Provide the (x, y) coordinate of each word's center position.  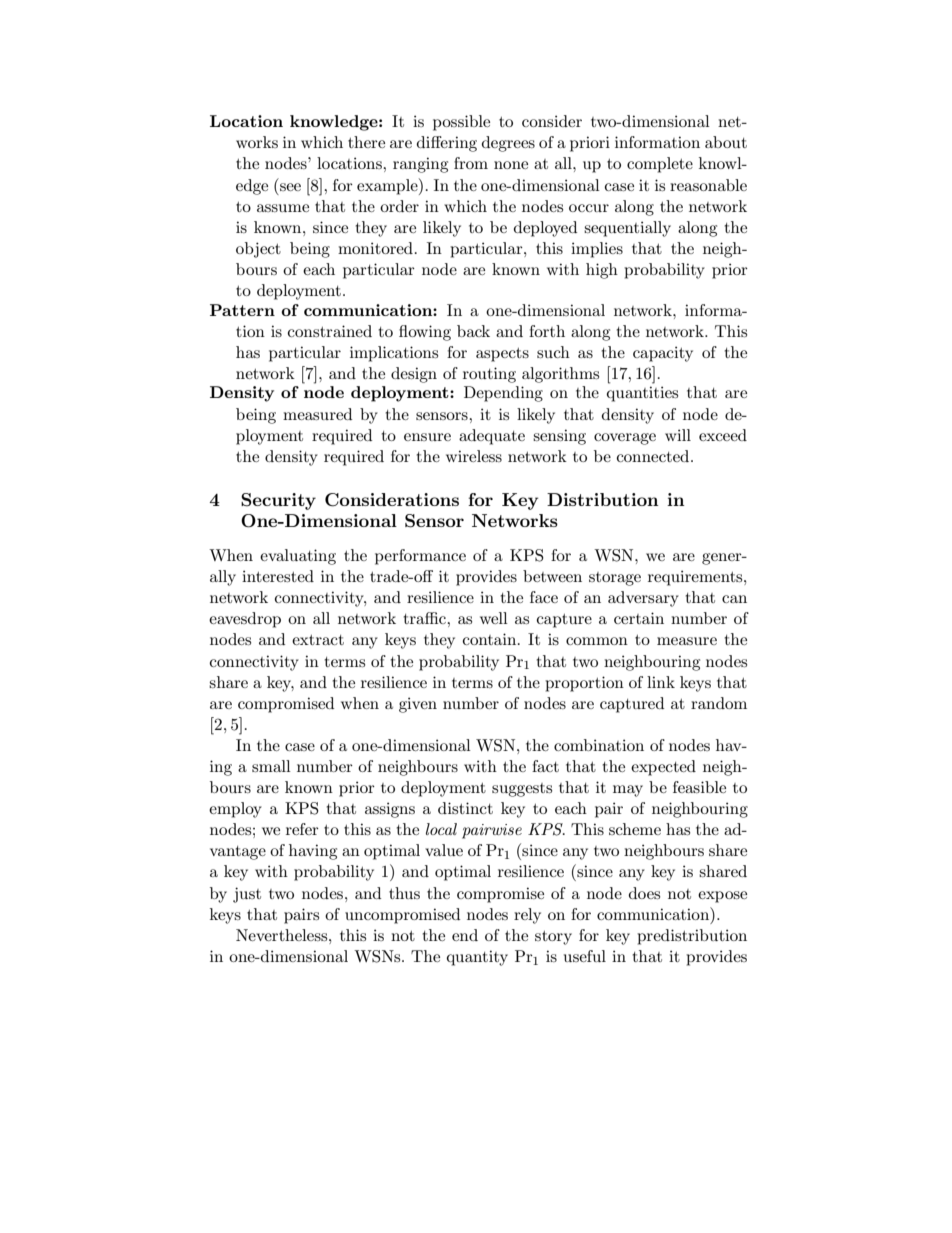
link (661, 682)
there (366, 142)
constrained (330, 331)
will (678, 435)
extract (318, 640)
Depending (503, 394)
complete (660, 165)
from (471, 163)
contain (491, 639)
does (644, 893)
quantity (477, 958)
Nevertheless (283, 935)
